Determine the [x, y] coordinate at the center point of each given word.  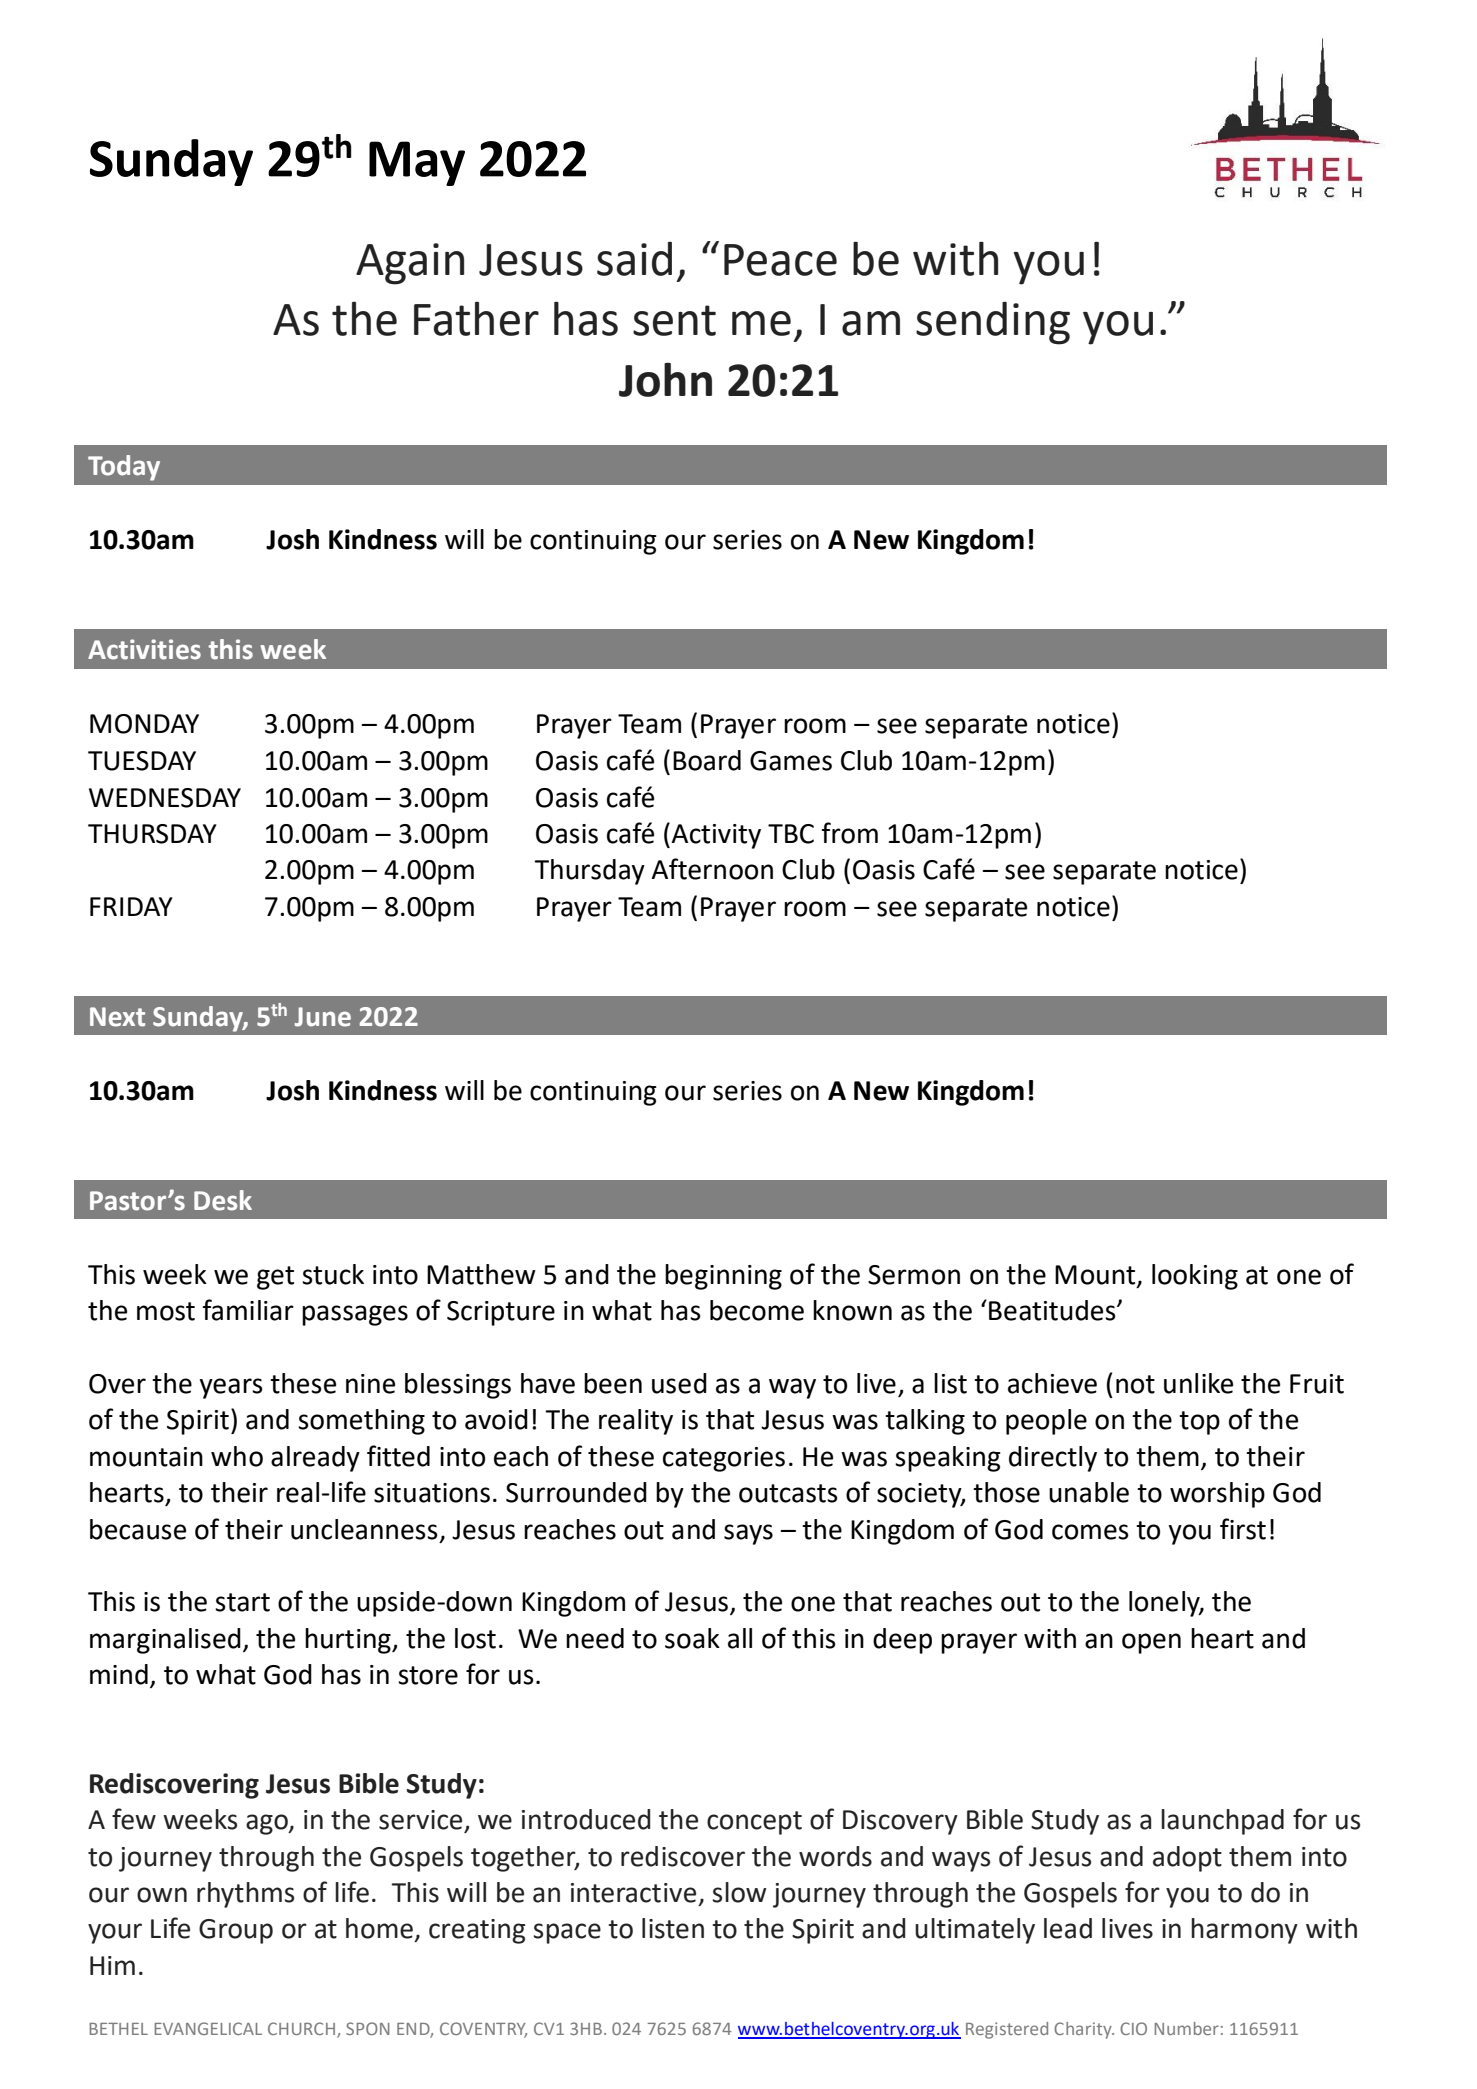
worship [1217, 1495]
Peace [780, 260]
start [242, 1602]
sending [993, 323]
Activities [144, 649]
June [323, 1017]
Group [236, 1931]
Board [707, 760]
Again [410, 264]
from [849, 833]
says [748, 1534]
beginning [723, 1277]
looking [1195, 1277]
